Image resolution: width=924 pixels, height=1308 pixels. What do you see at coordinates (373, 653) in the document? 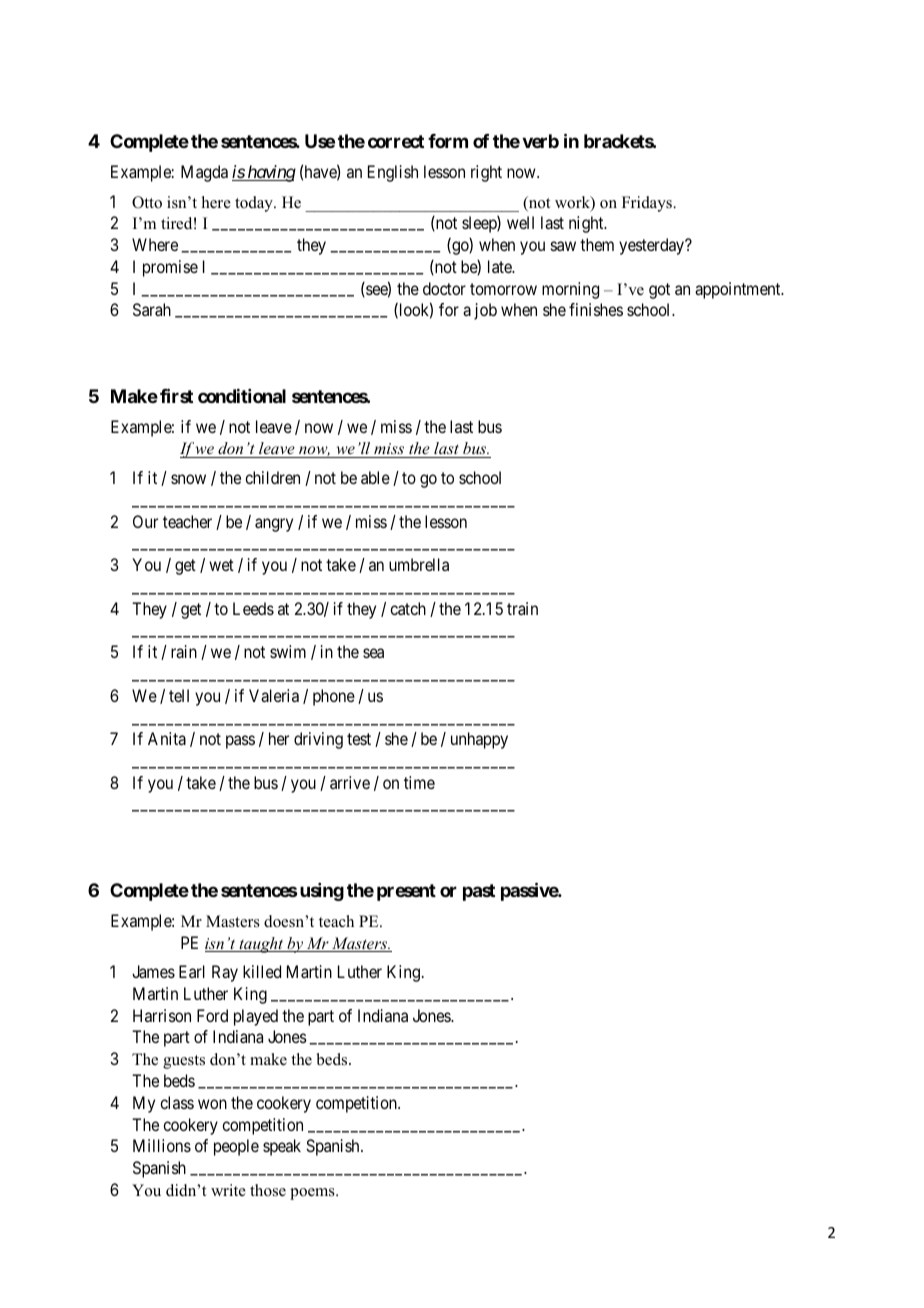
I see `sea` at bounding box center [373, 653].
